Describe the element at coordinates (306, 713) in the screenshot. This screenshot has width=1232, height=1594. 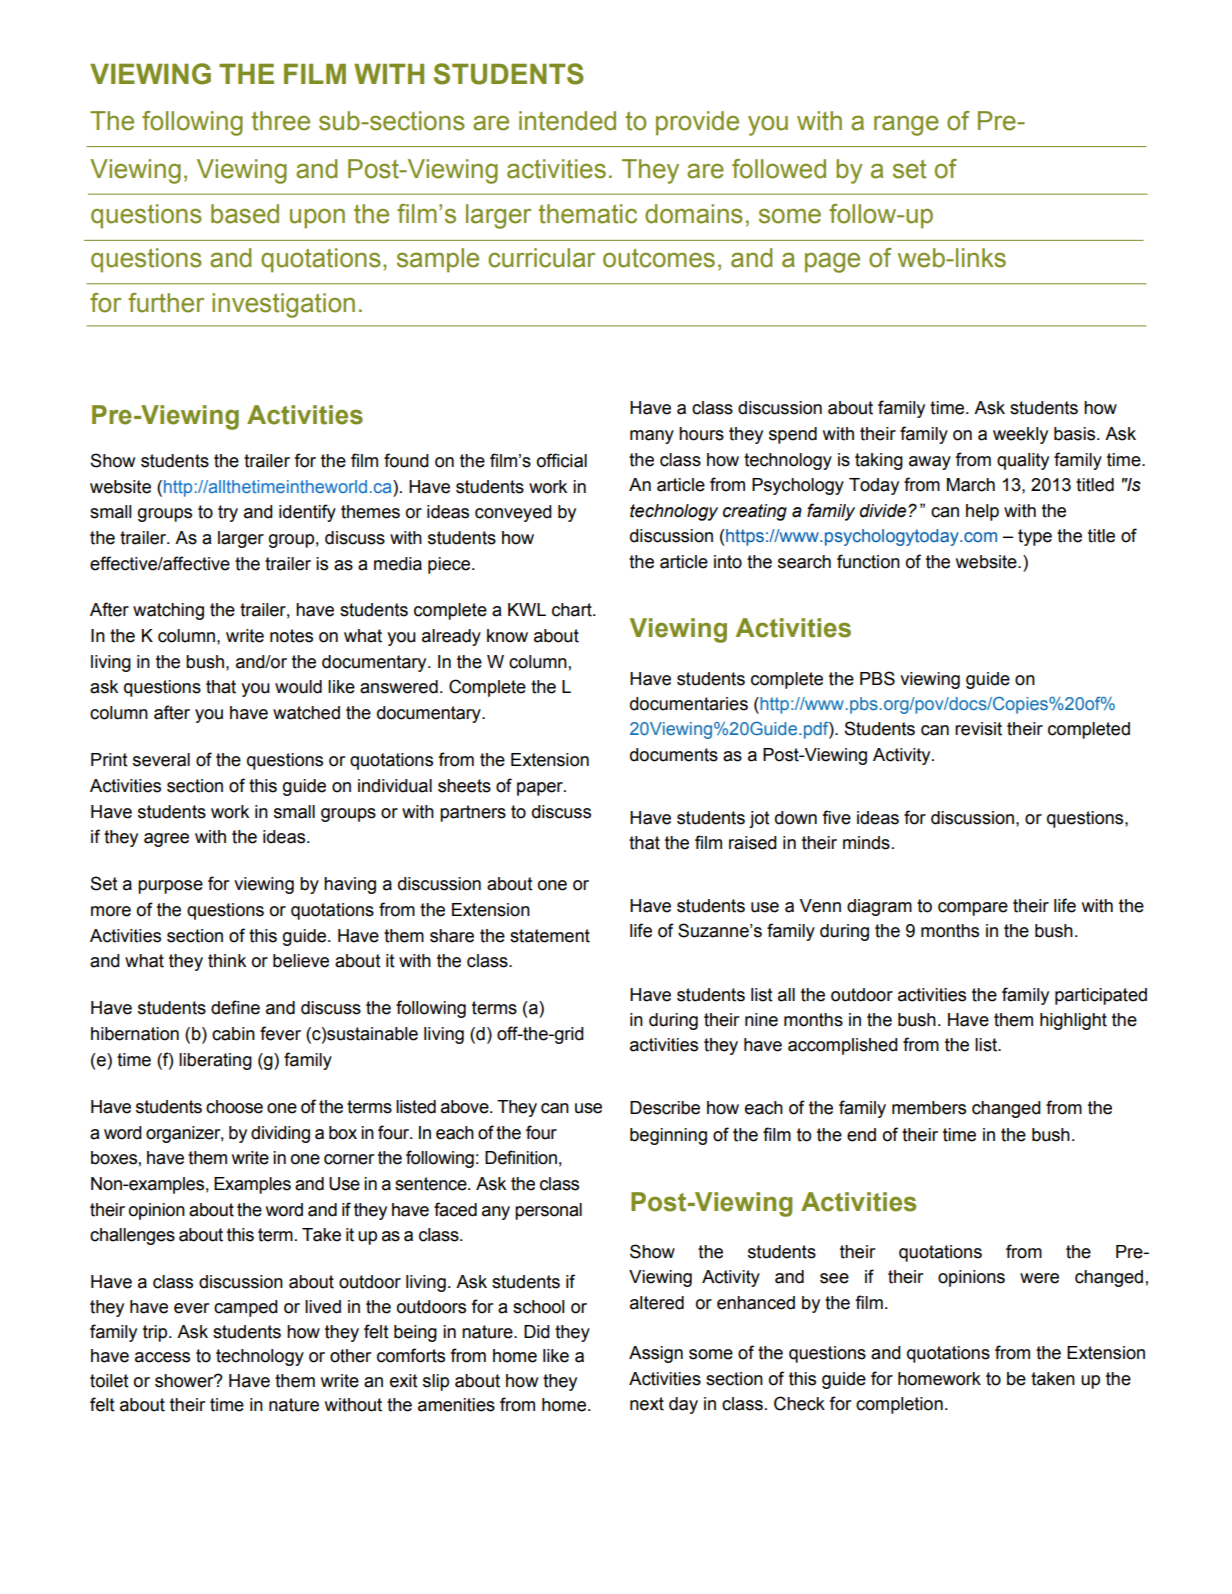
I see `watched` at that location.
